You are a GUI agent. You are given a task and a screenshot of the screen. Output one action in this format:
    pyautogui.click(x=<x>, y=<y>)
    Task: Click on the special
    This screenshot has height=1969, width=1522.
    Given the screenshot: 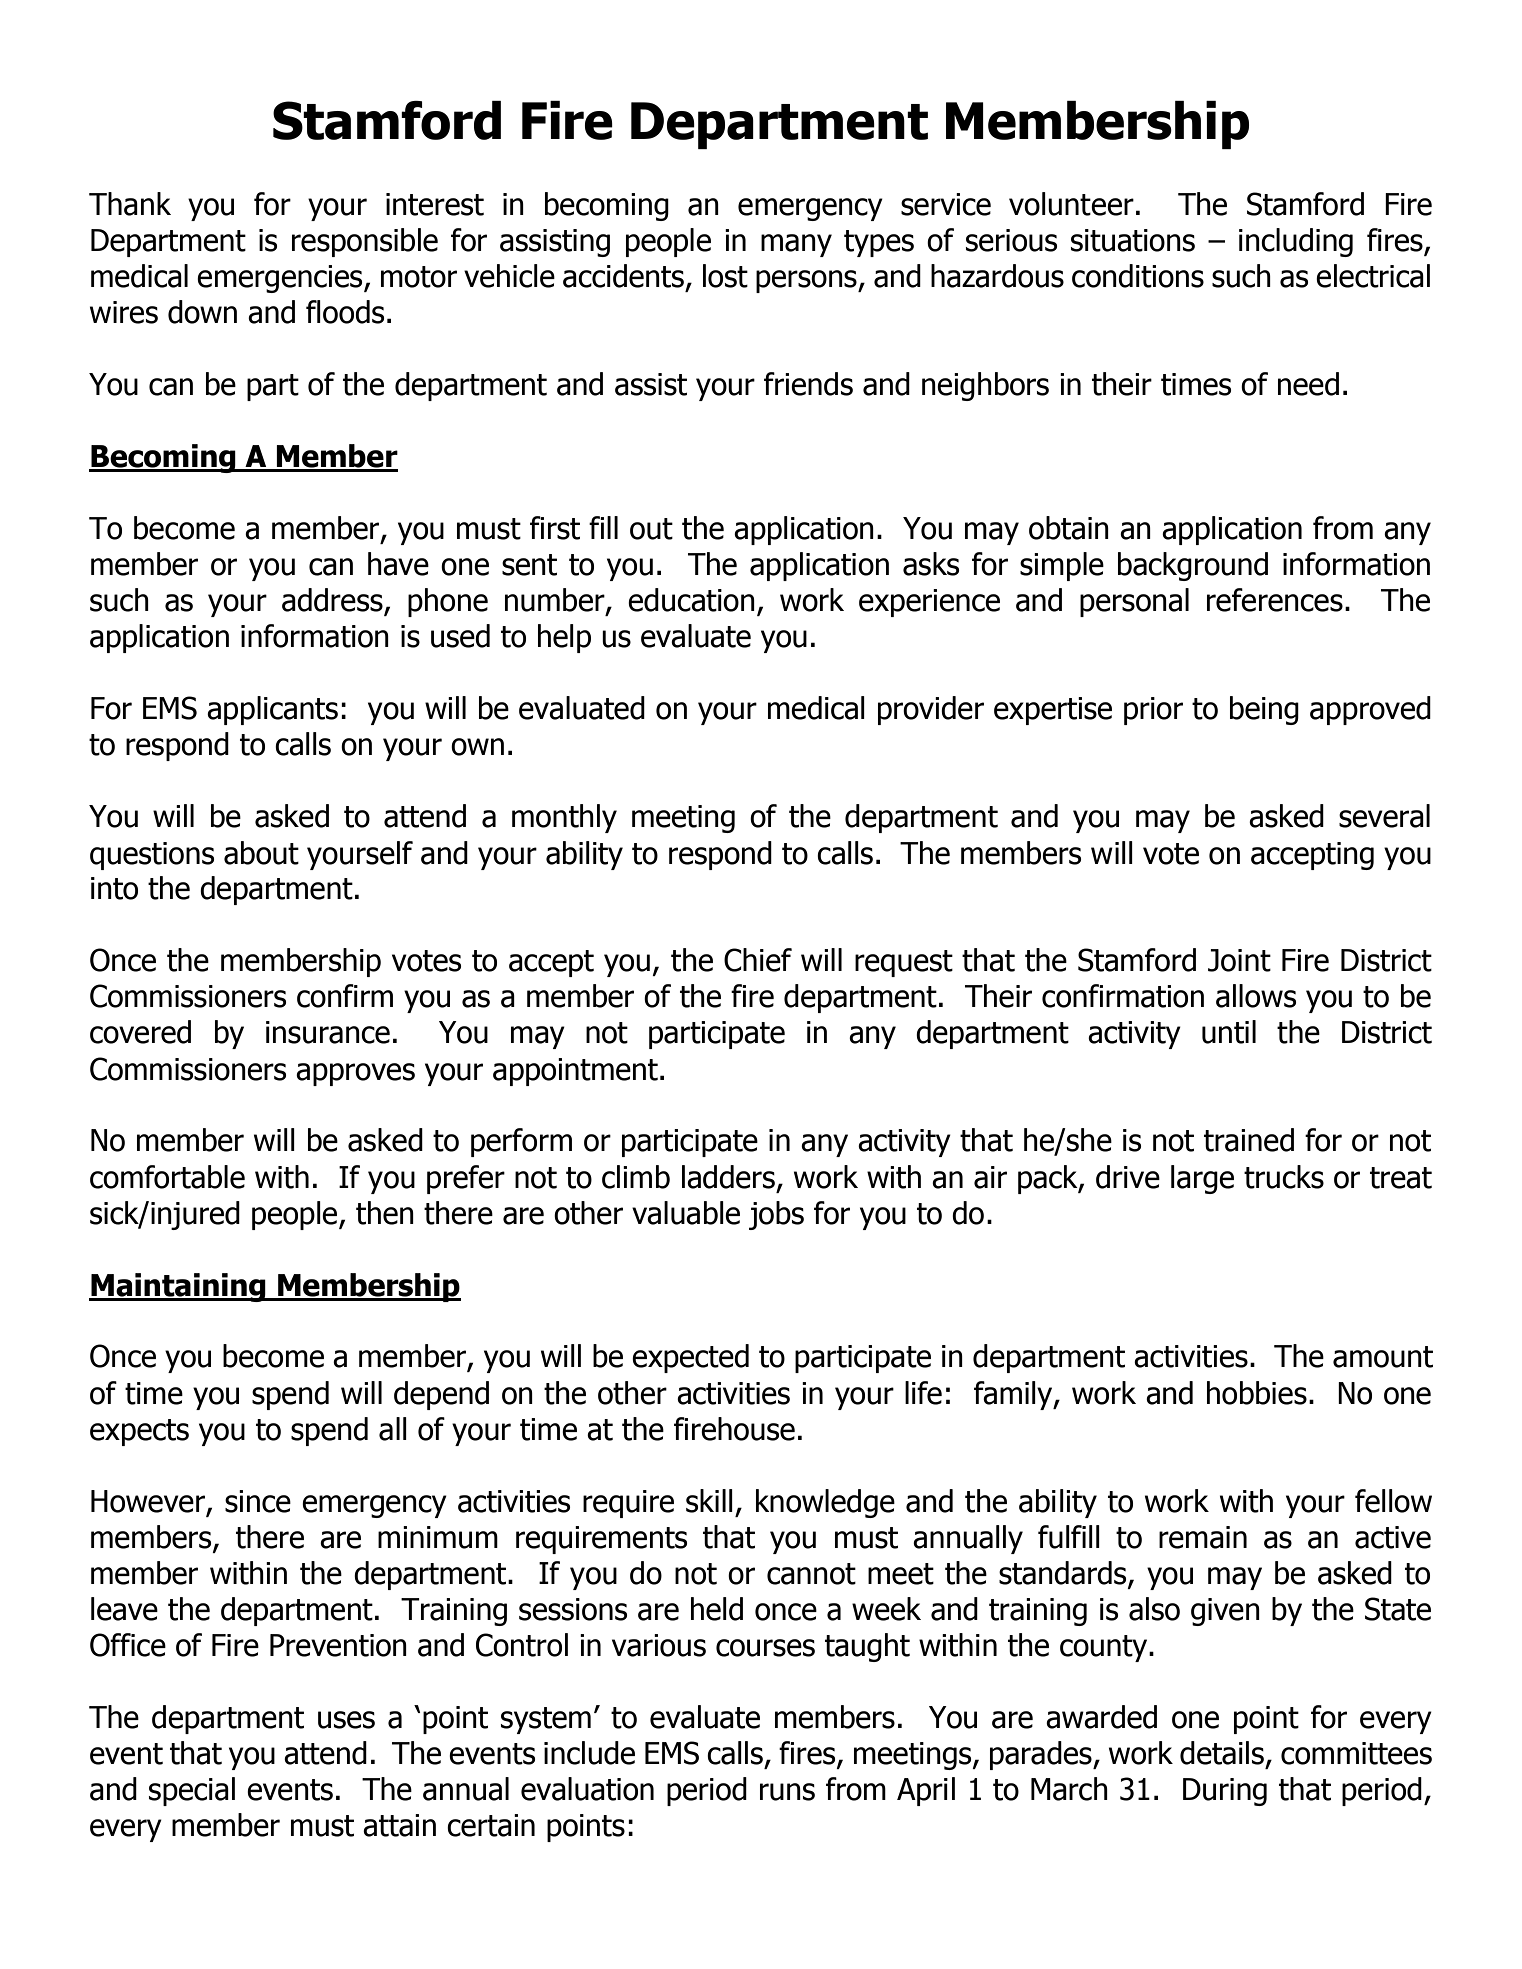 What is the action you would take?
    pyautogui.click(x=192, y=1791)
